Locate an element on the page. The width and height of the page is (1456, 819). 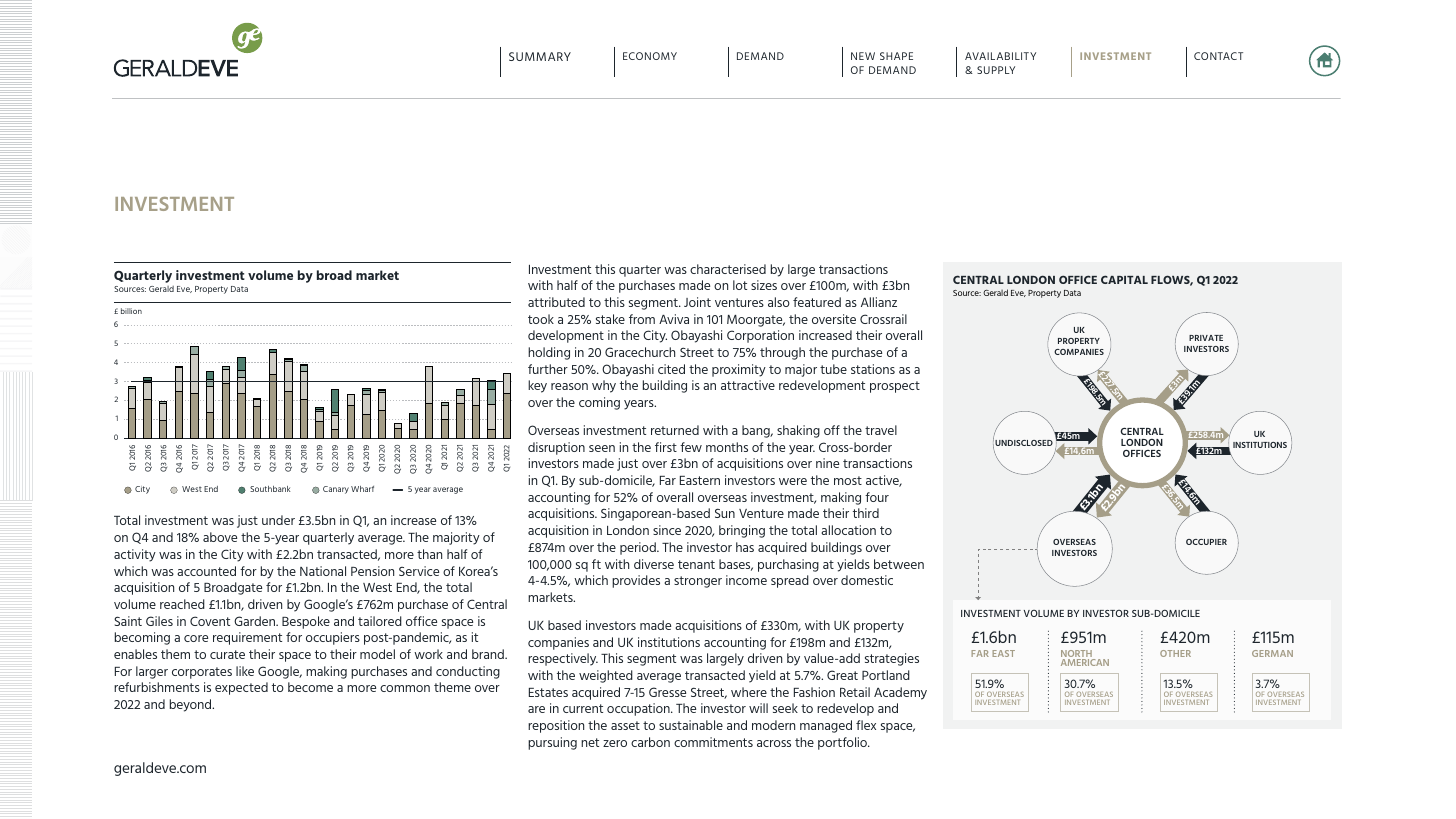
travel is located at coordinates (881, 430).
